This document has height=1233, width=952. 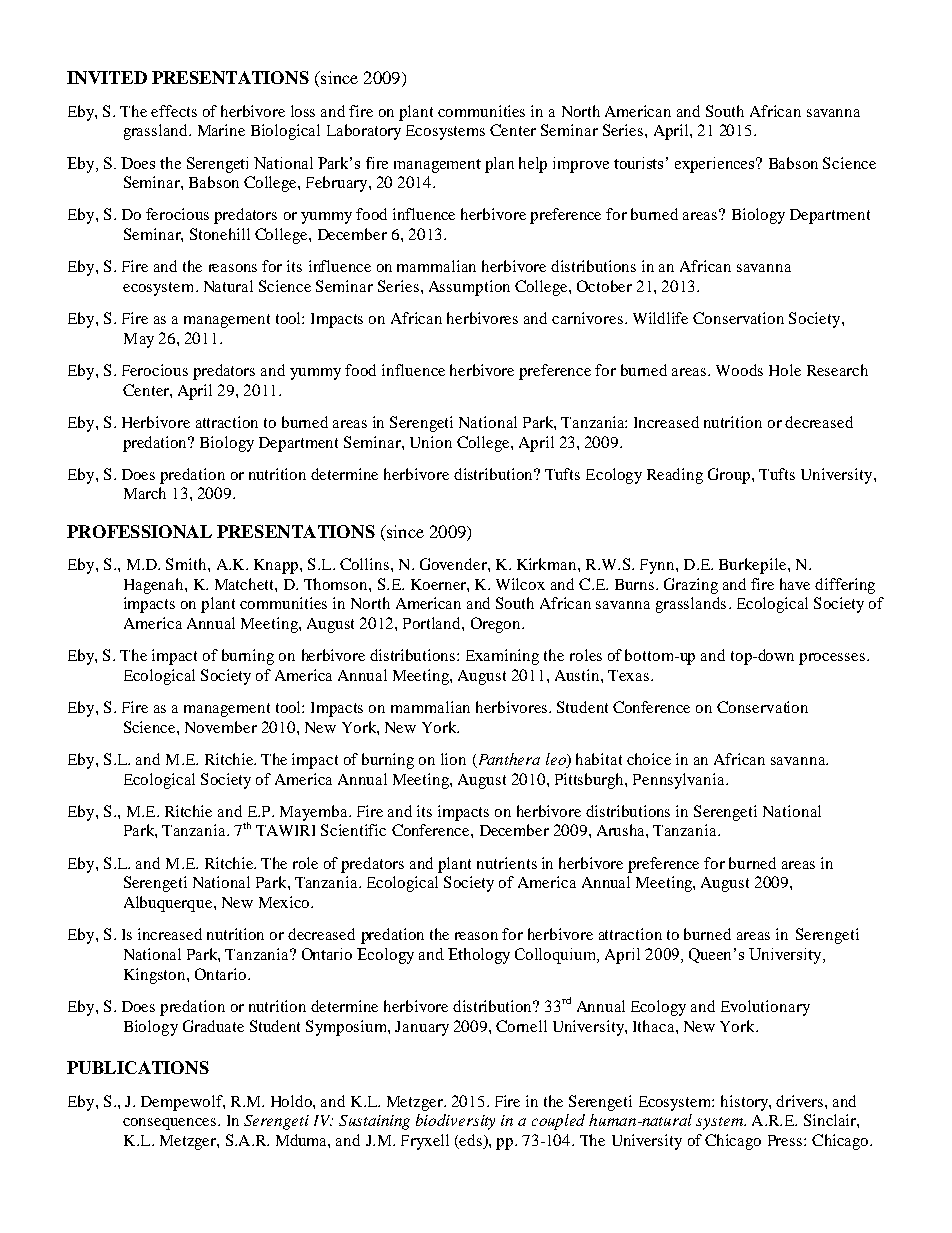 I want to click on consequences, so click(x=171, y=1124).
